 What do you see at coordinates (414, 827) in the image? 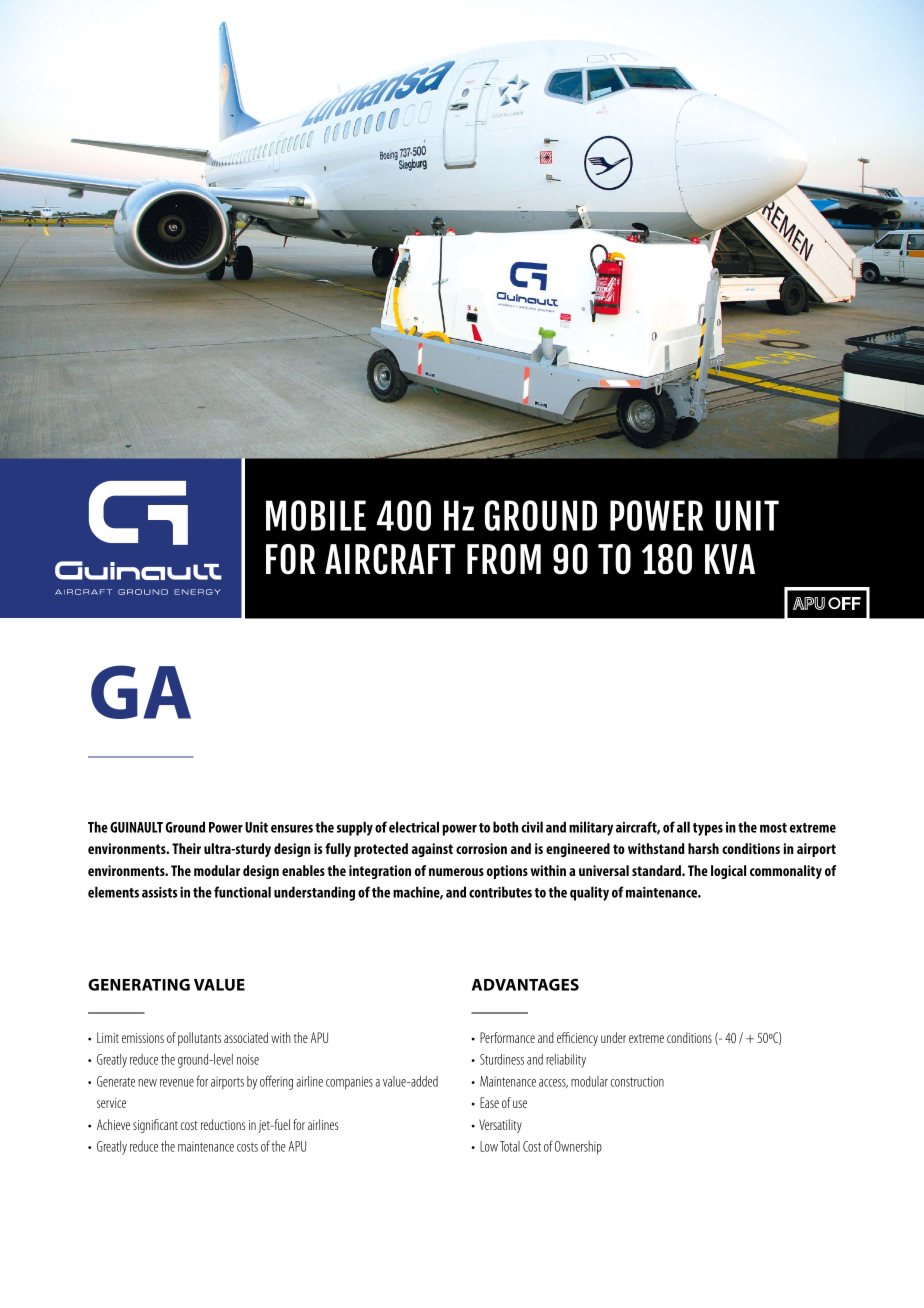
I see `electrical` at bounding box center [414, 827].
